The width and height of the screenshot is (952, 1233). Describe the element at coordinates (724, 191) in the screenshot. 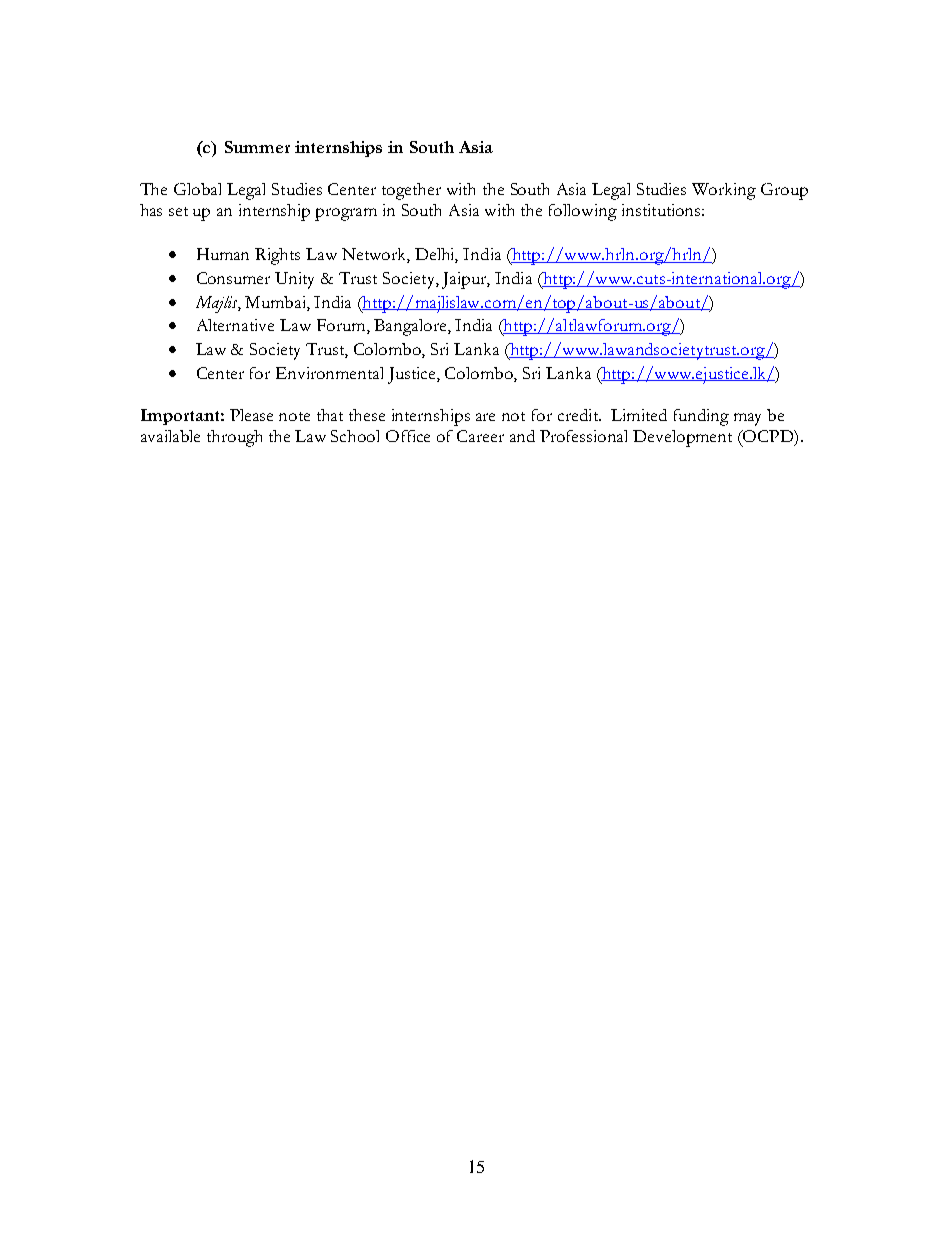

I see `Working` at that location.
